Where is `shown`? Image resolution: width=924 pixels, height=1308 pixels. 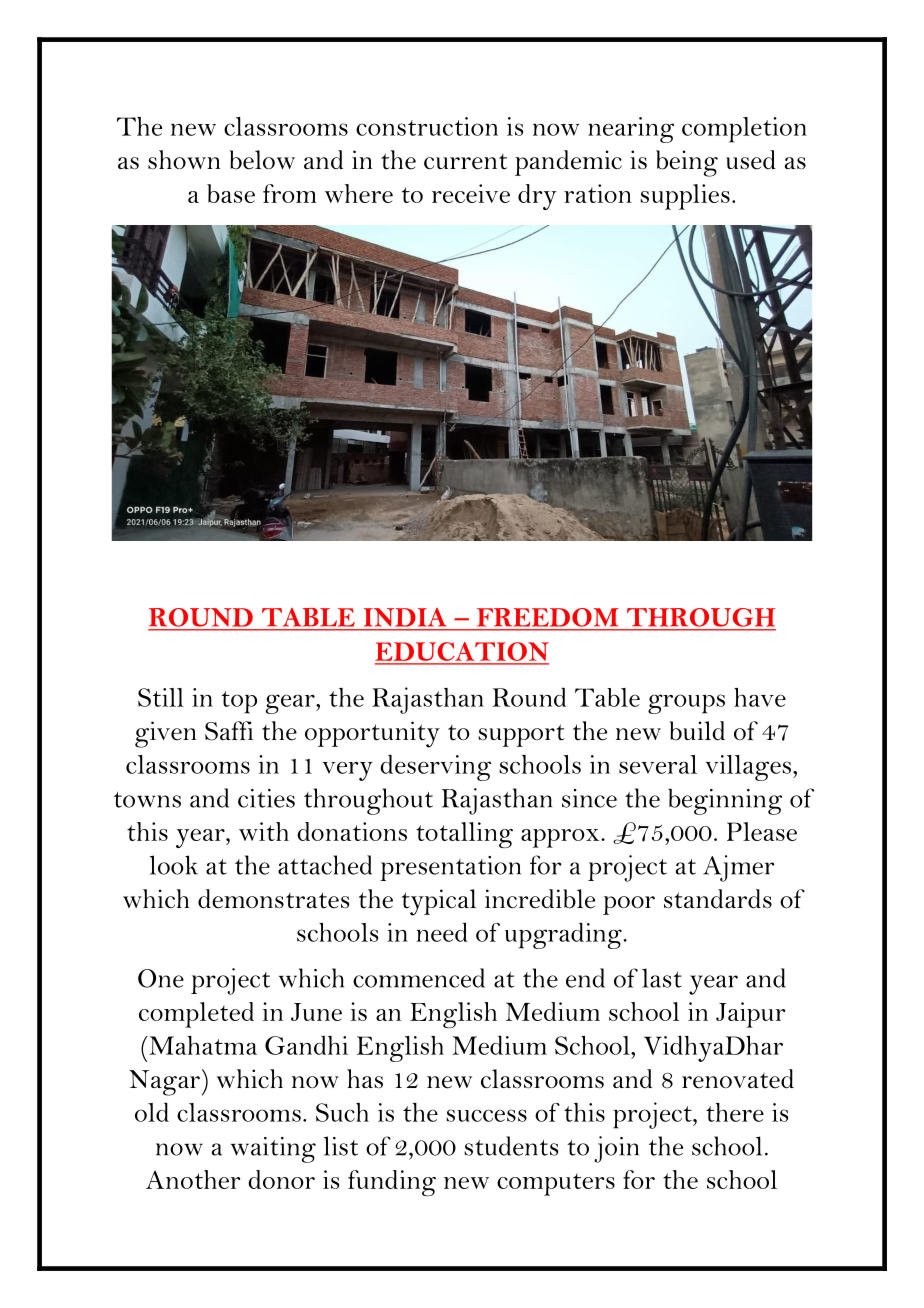
shown is located at coordinates (184, 160).
